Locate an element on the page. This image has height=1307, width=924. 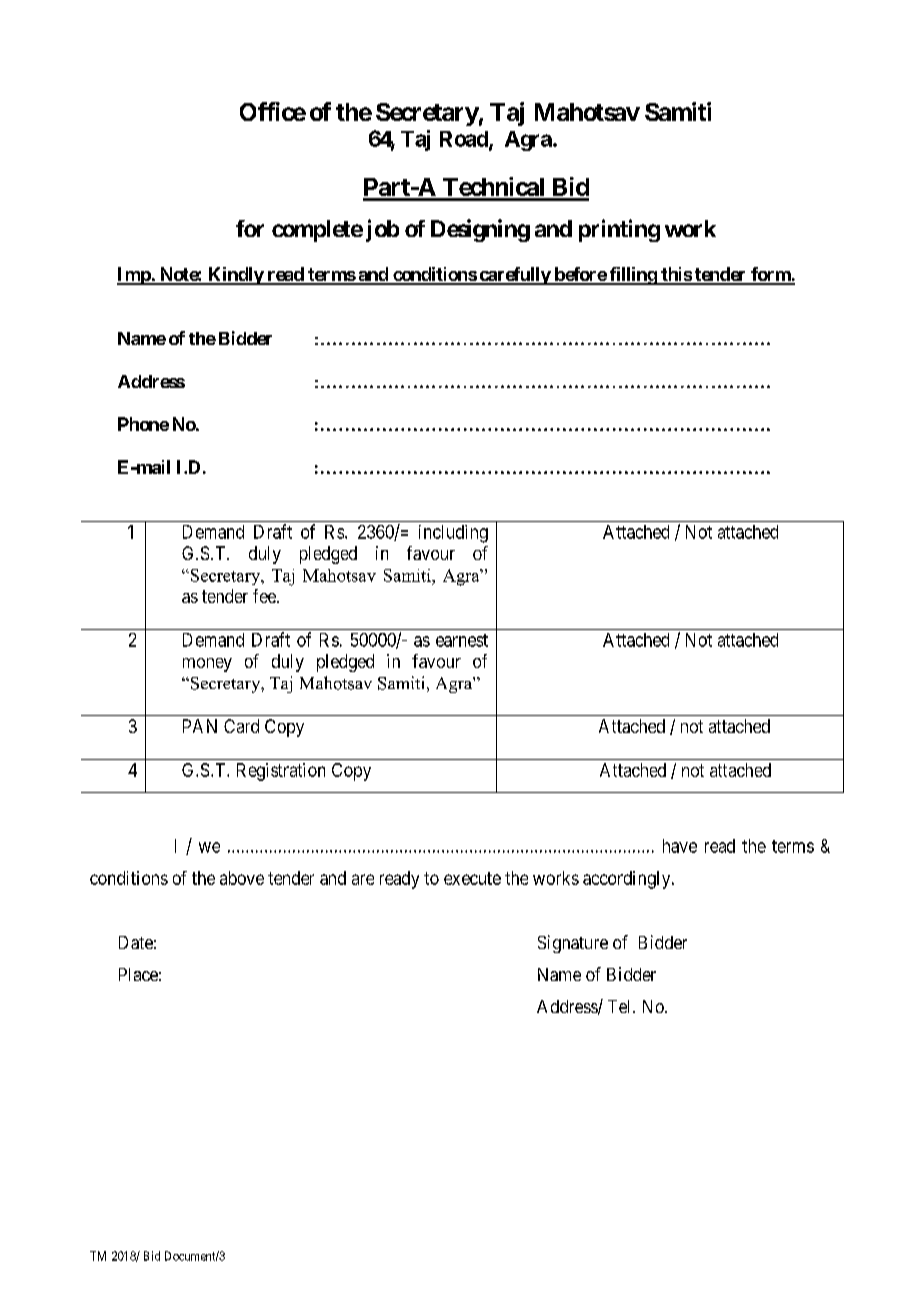
printing is located at coordinates (619, 230).
